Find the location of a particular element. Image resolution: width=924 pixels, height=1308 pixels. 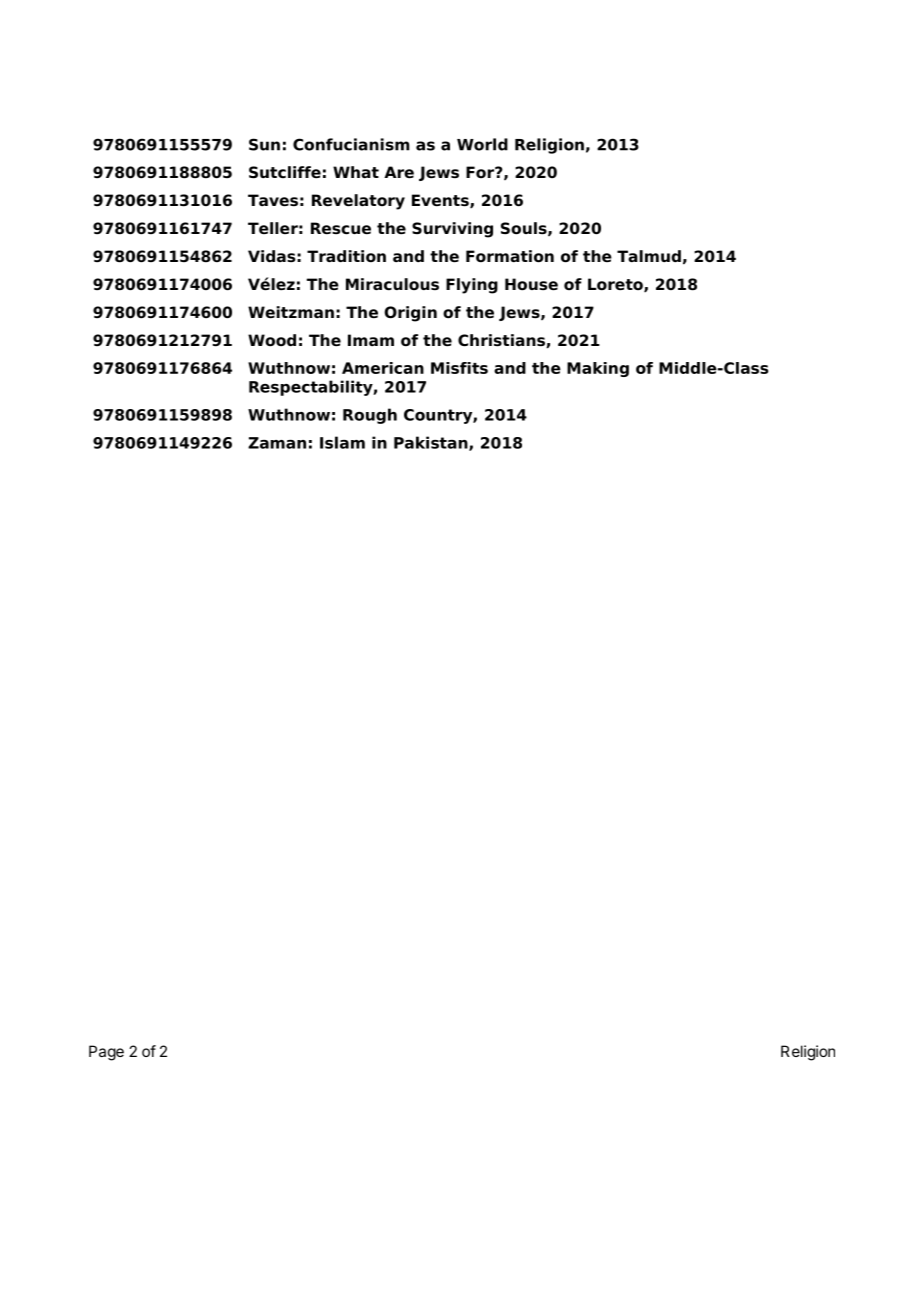

Page is located at coordinates (106, 1053).
